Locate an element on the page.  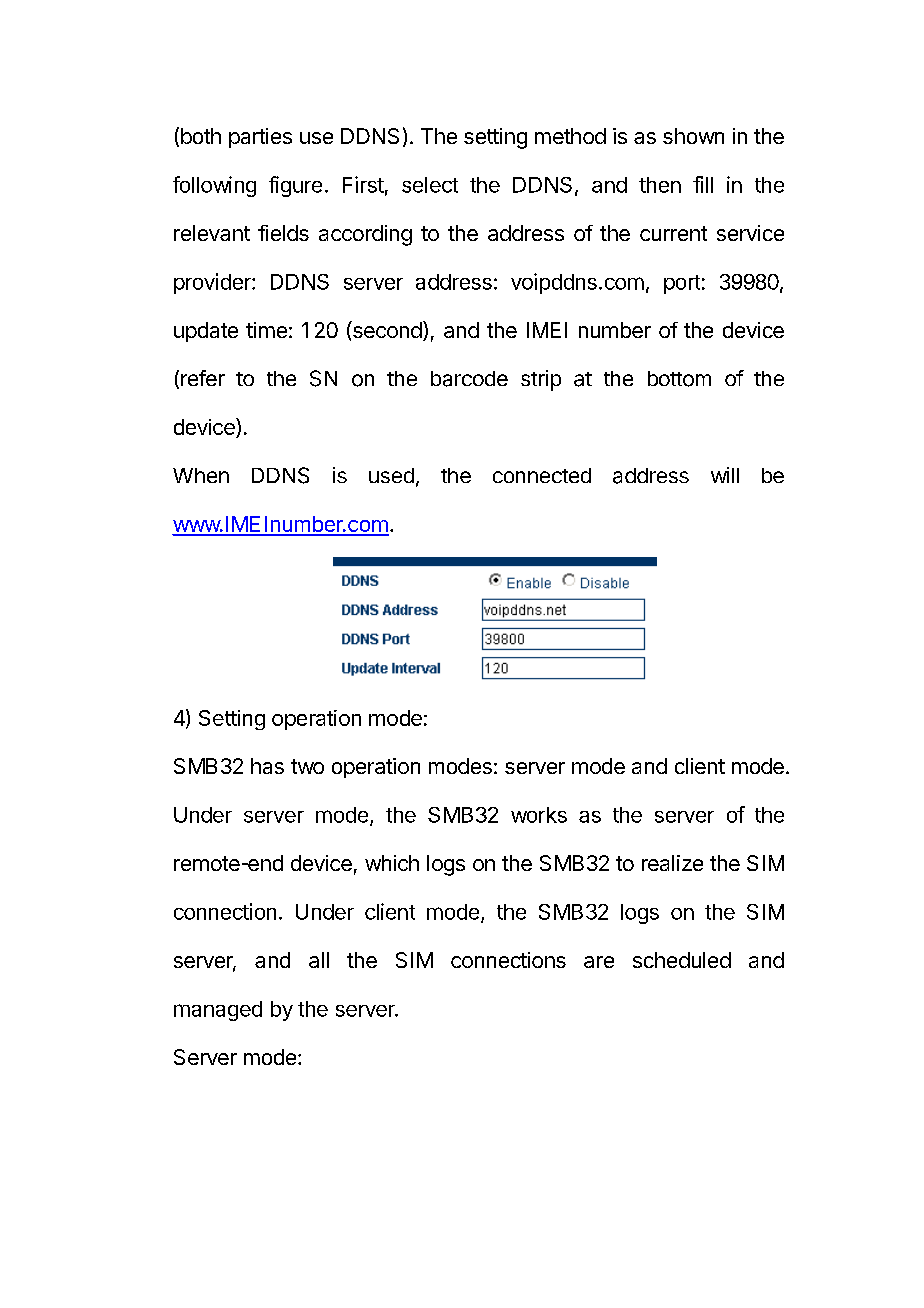
managed is located at coordinates (218, 1011).
